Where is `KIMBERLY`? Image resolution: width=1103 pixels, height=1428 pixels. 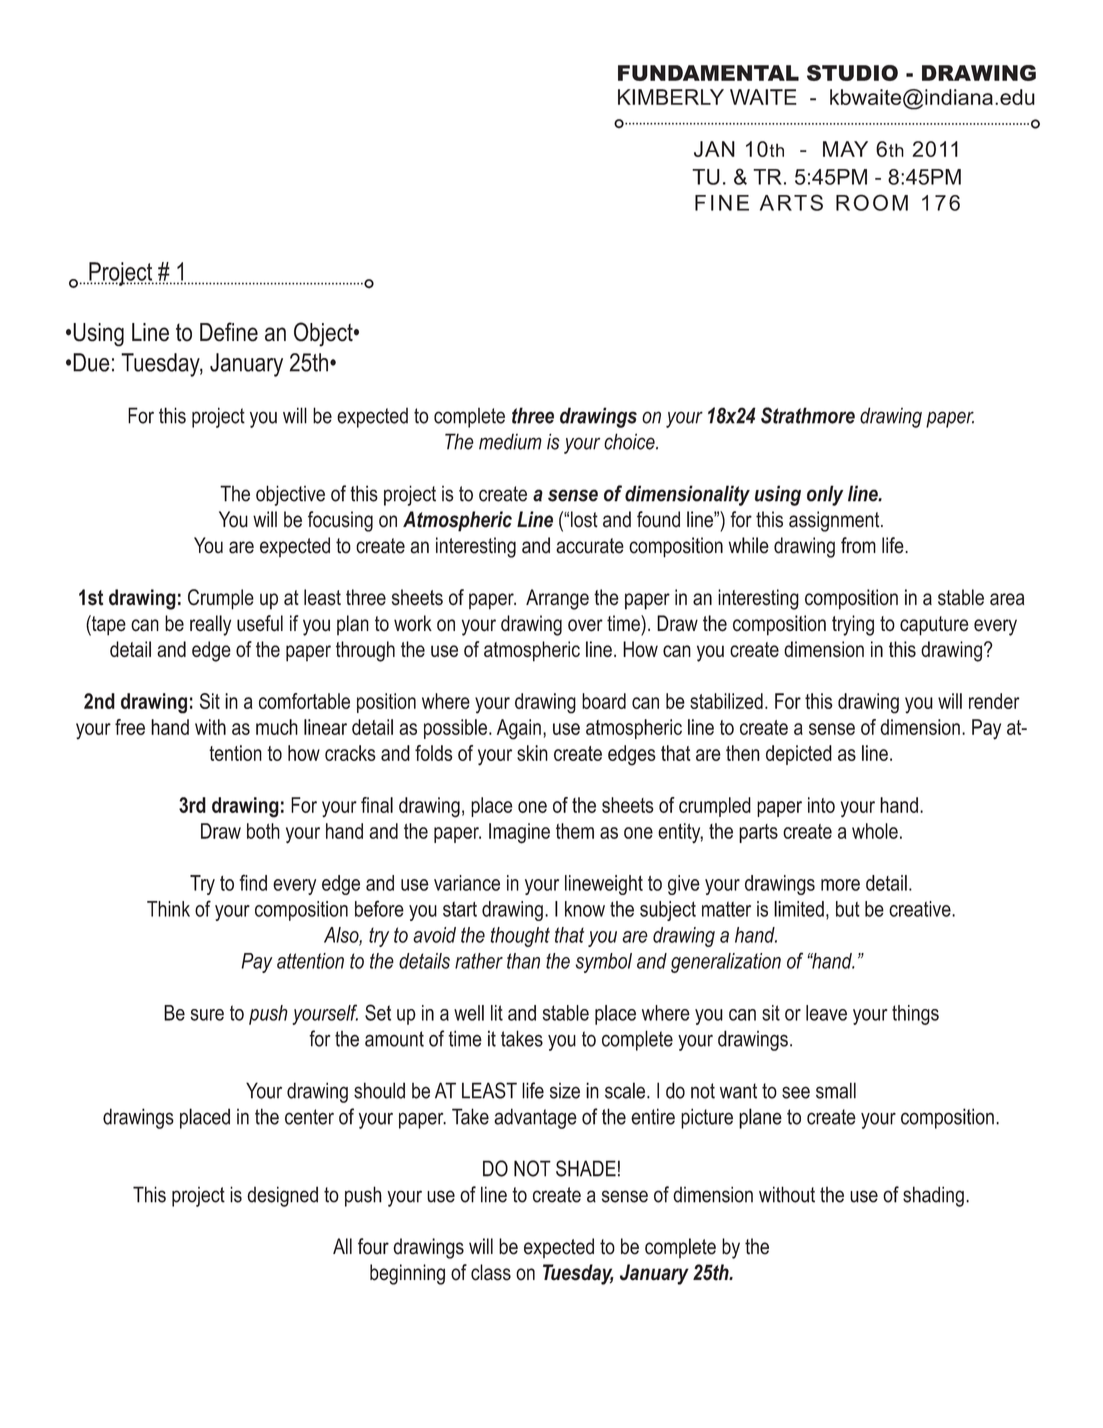 KIMBERLY is located at coordinates (671, 97).
